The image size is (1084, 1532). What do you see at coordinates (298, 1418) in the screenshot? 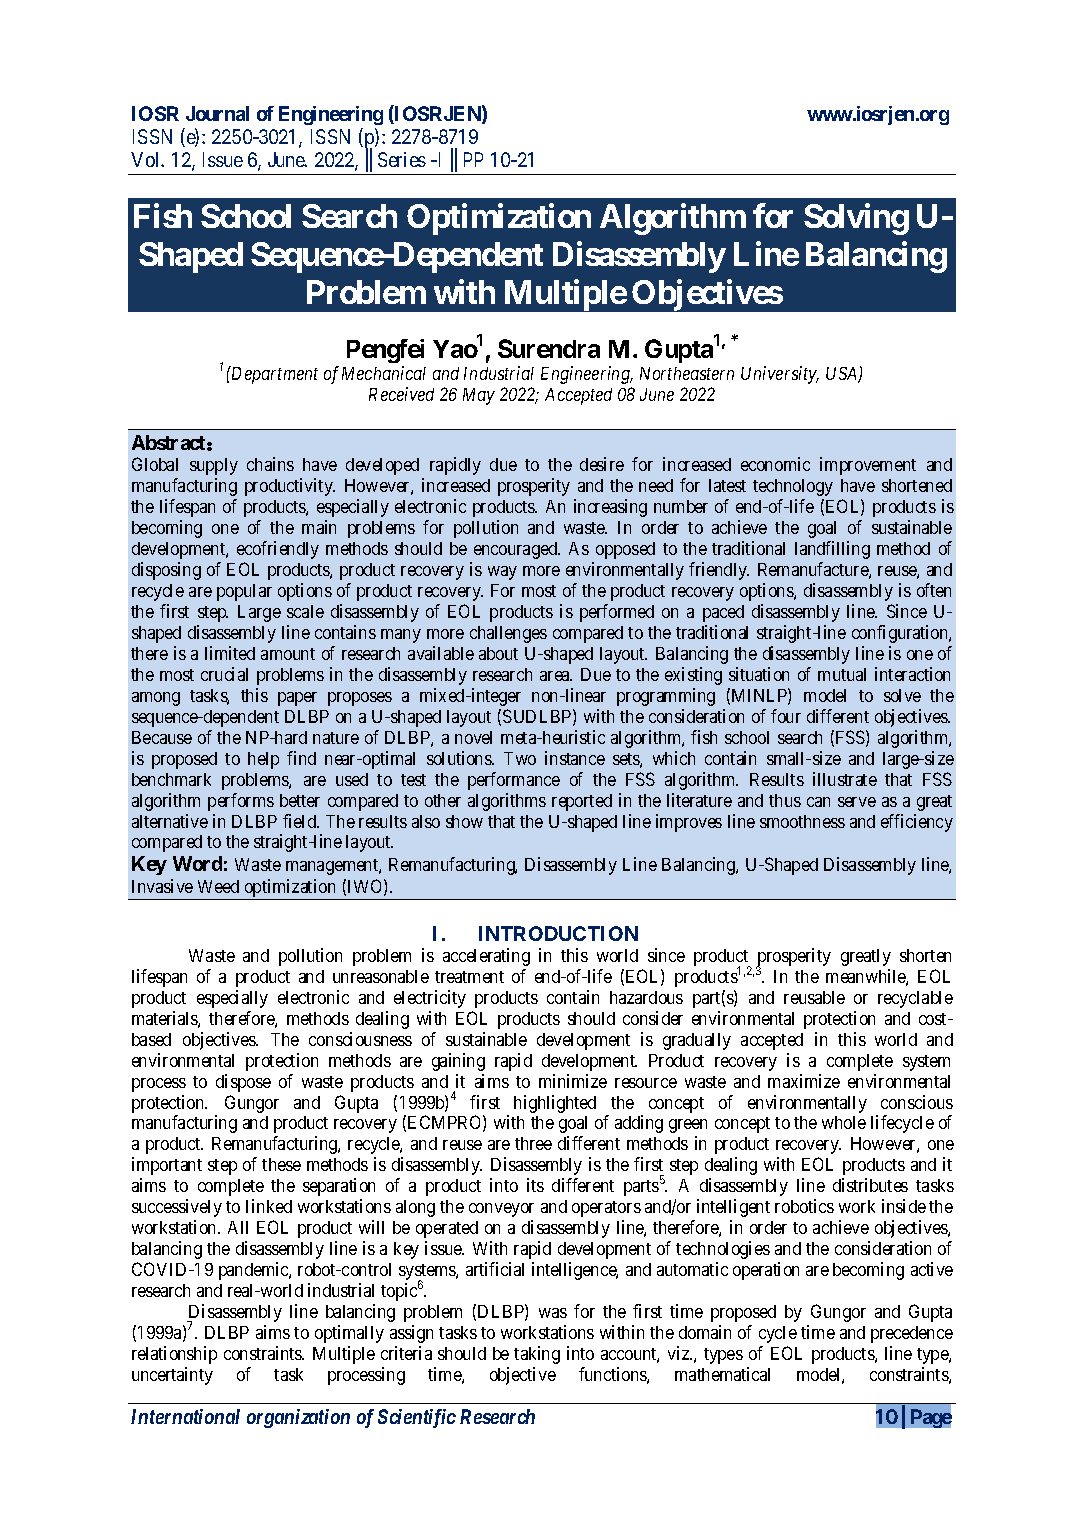
I see `organization` at bounding box center [298, 1418].
